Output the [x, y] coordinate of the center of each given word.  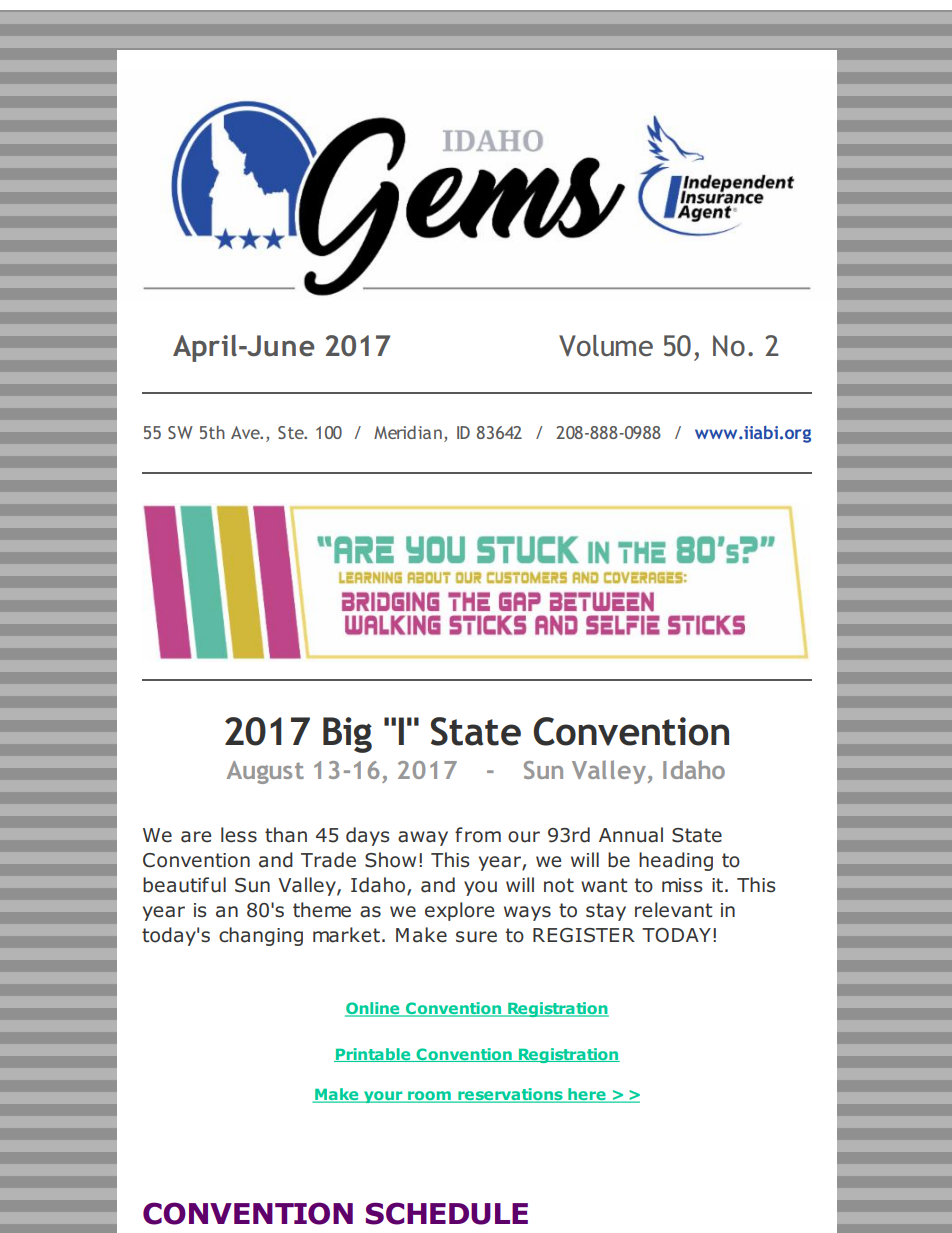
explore [459, 911]
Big [347, 735]
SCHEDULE [447, 1213]
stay [606, 912]
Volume [606, 346]
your [383, 1097]
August [265, 772]
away [423, 838]
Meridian [408, 432]
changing [261, 936]
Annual [631, 835]
